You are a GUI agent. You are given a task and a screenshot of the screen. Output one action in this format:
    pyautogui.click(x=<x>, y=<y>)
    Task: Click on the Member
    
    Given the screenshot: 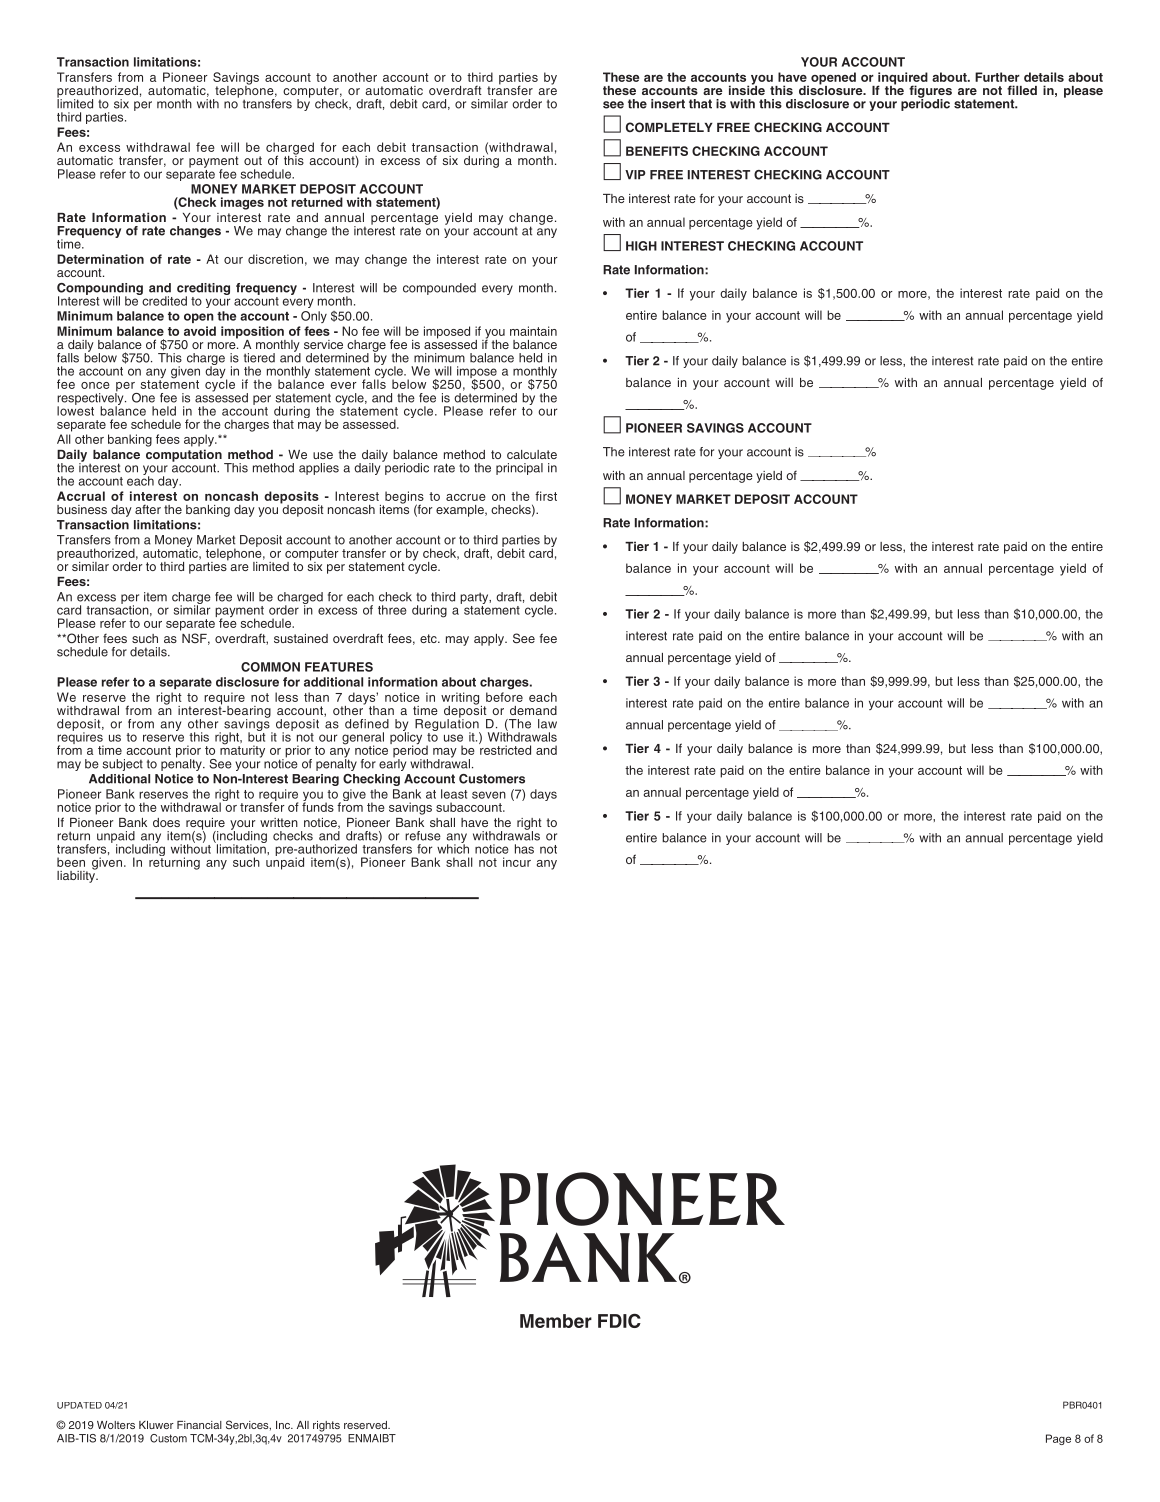 What is the action you would take?
    pyautogui.click(x=556, y=1321)
